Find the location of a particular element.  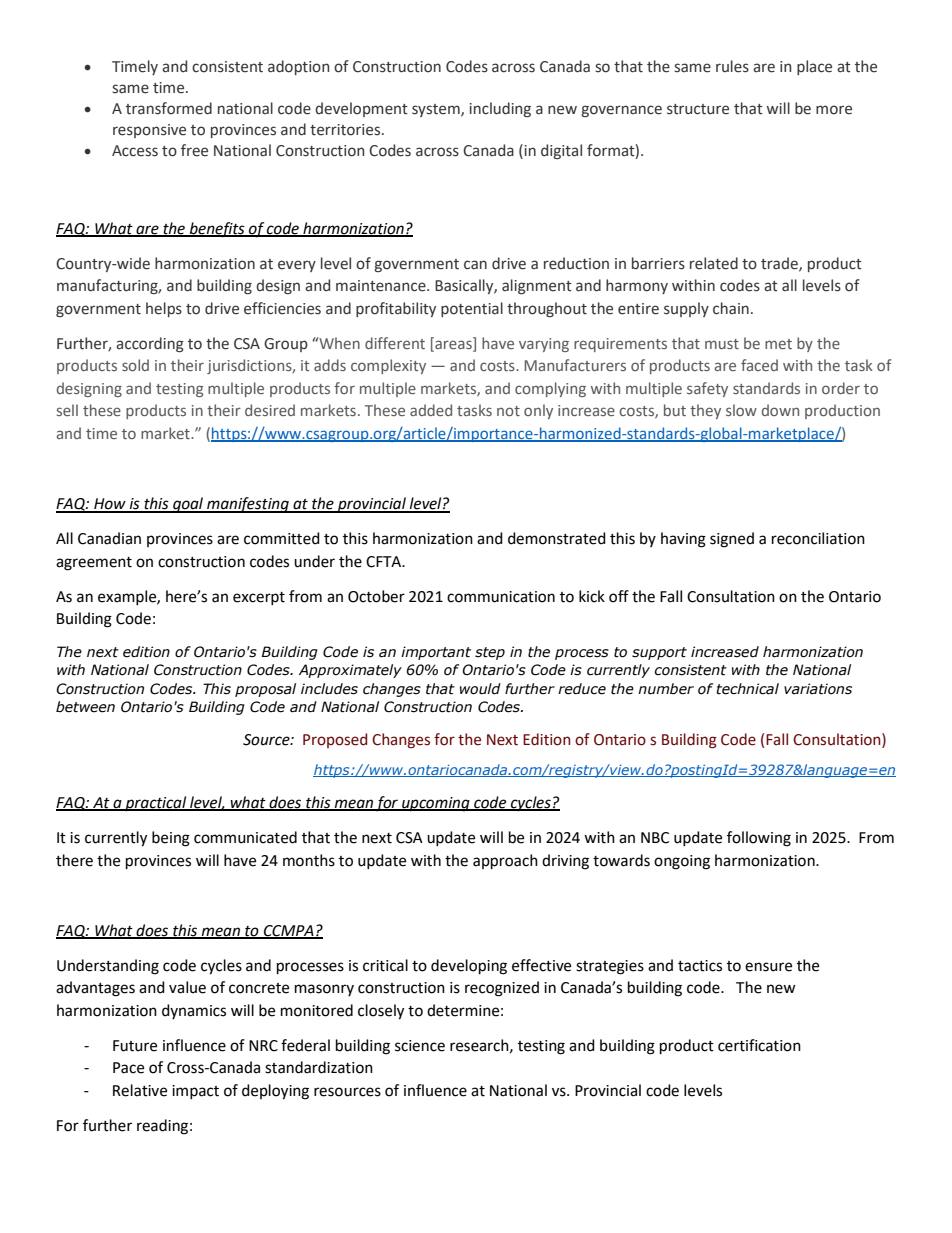

must is located at coordinates (722, 344).
